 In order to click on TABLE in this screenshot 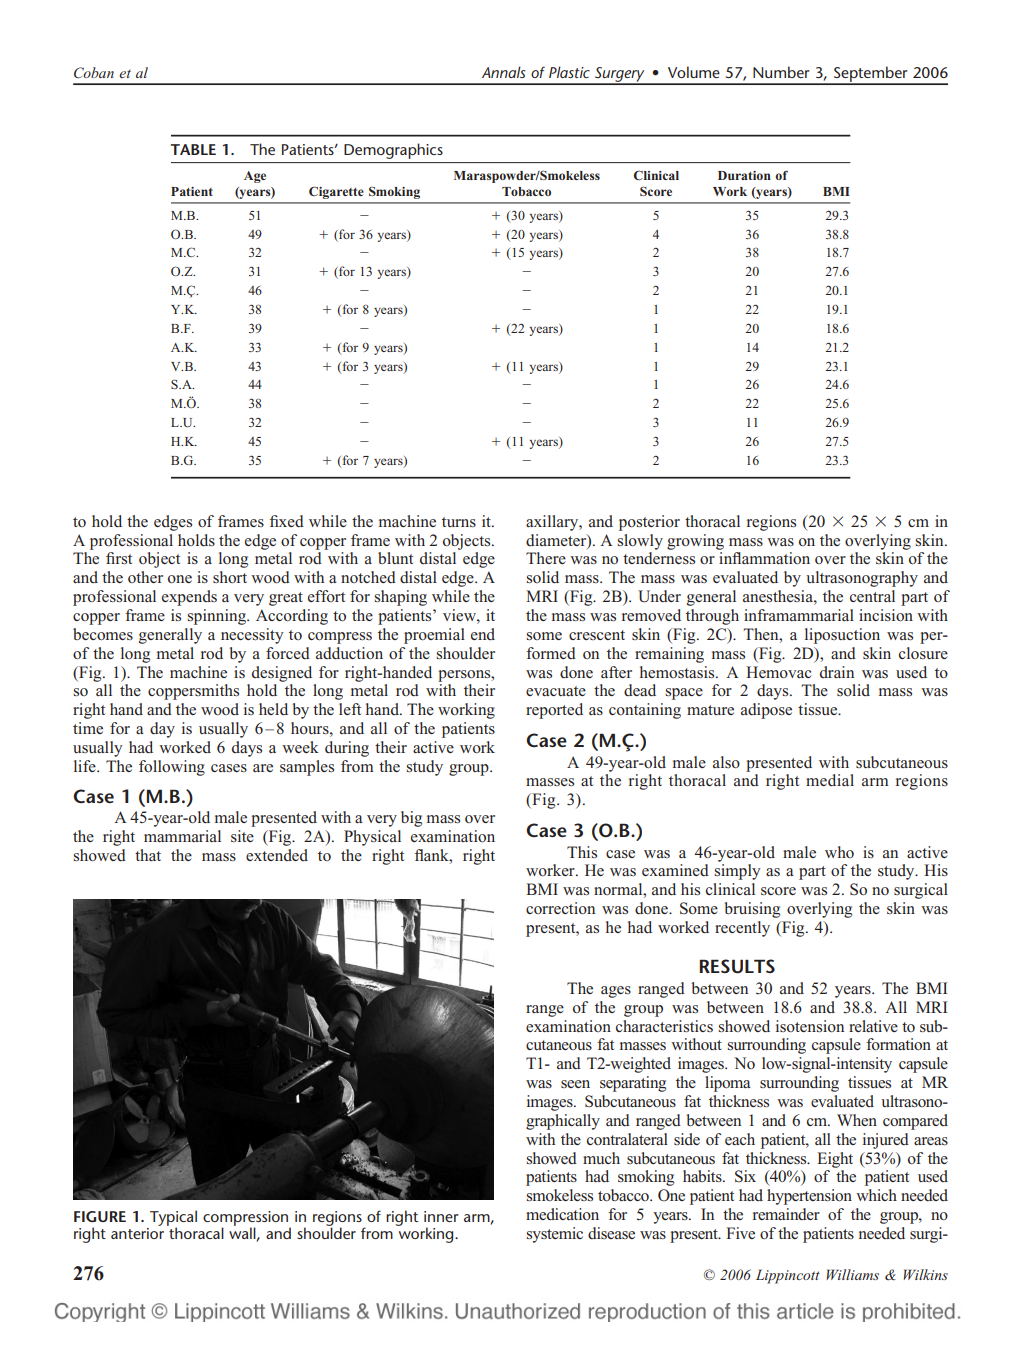, I will do `click(193, 149)`.
